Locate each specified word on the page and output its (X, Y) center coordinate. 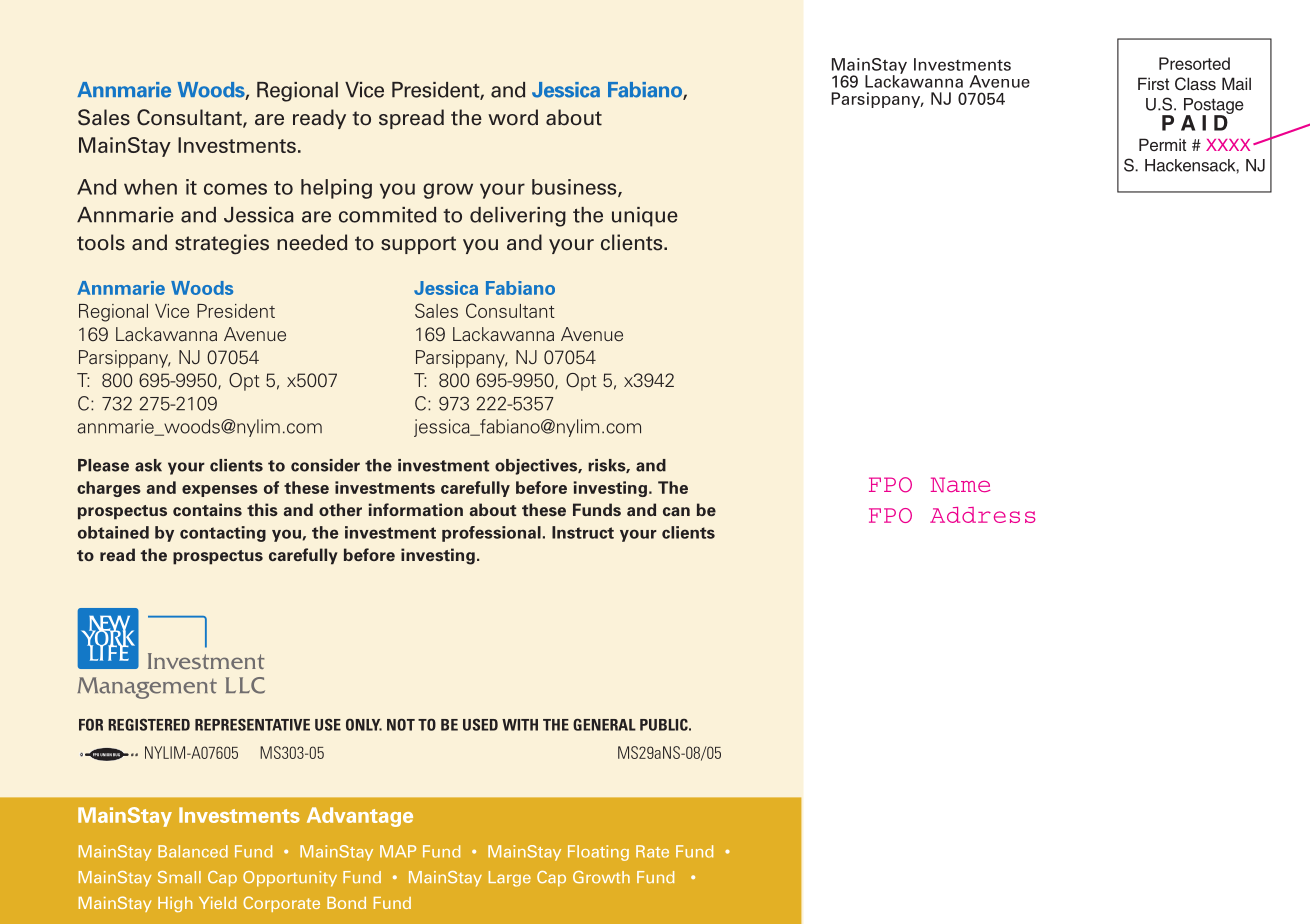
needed (312, 242)
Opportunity (290, 879)
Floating (598, 853)
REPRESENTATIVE (252, 725)
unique (645, 217)
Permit (1162, 144)
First (1153, 83)
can (676, 511)
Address (983, 515)
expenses (220, 491)
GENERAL (604, 724)
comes (235, 189)
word (513, 117)
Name (960, 484)
